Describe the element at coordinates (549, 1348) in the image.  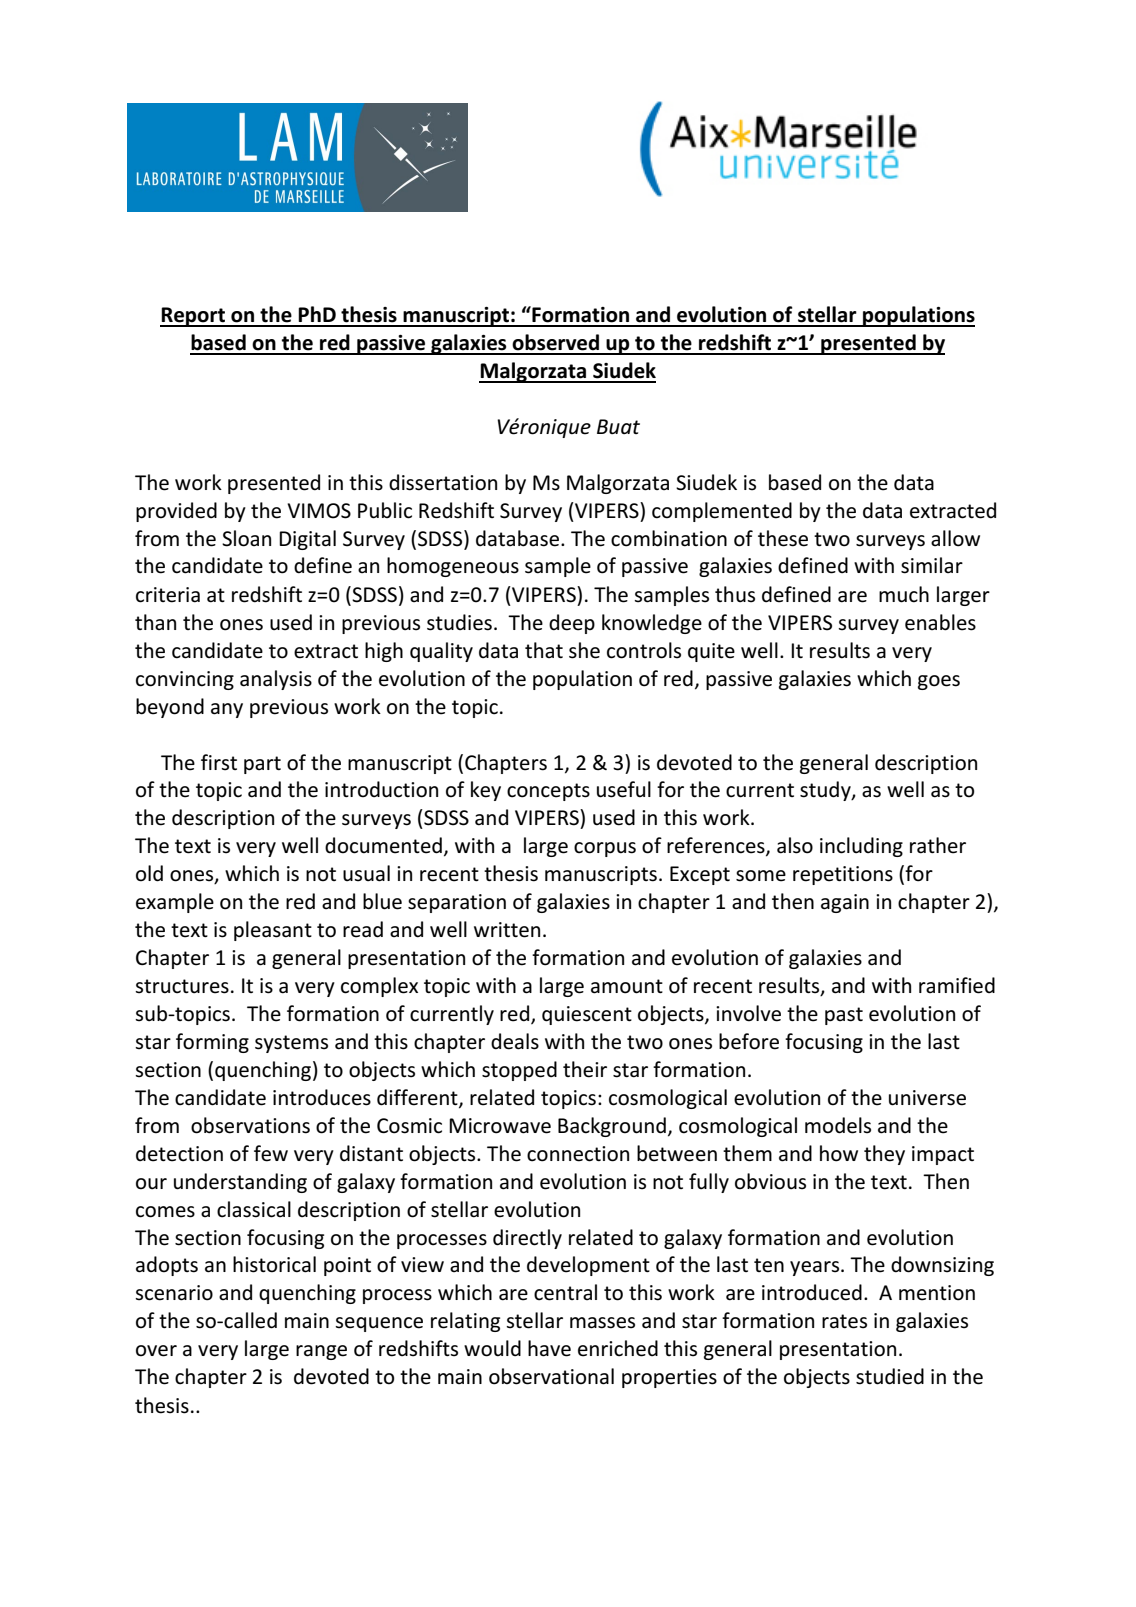
I see `have` at that location.
